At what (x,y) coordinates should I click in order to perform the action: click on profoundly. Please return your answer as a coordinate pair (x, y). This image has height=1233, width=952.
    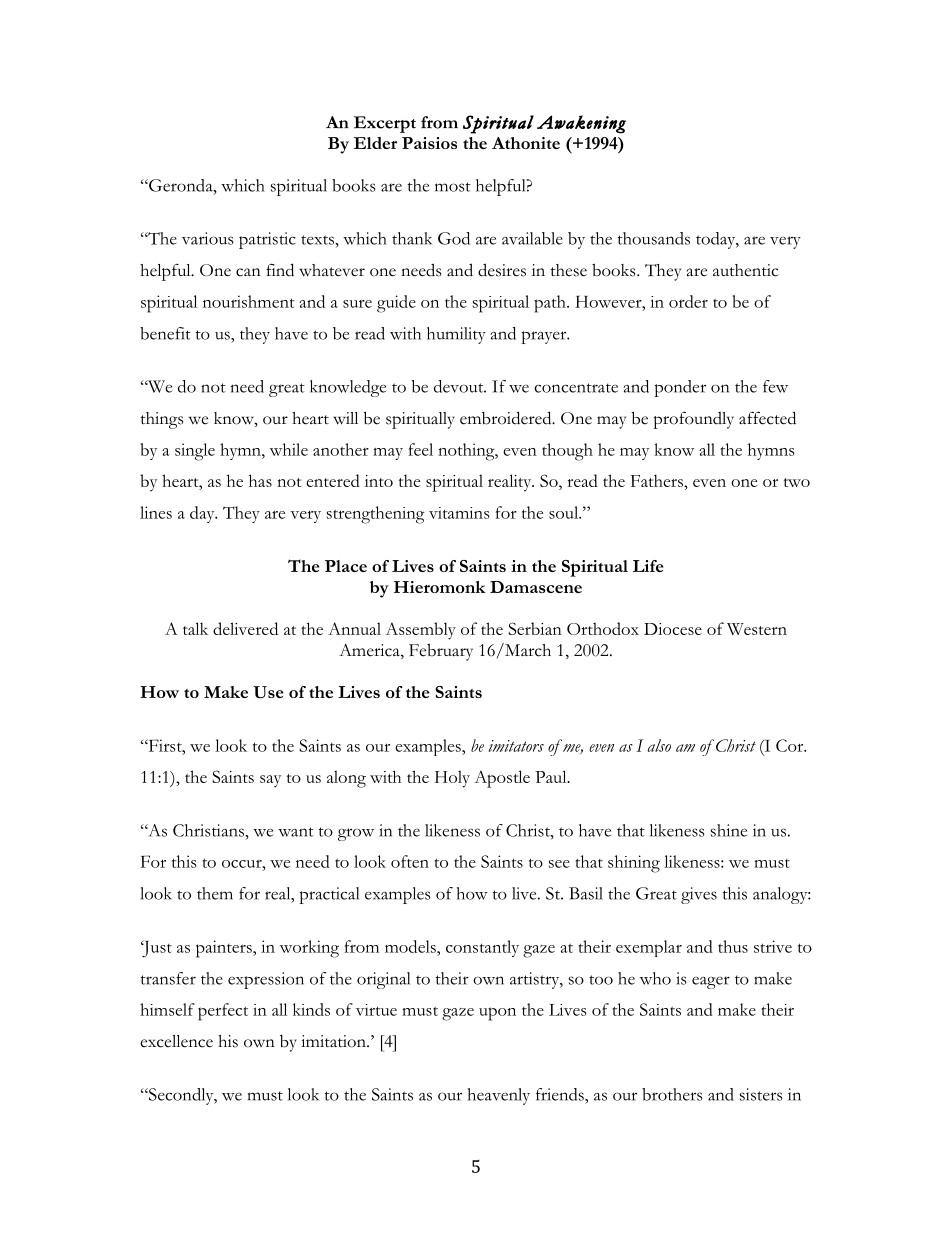
    Looking at the image, I should click on (693, 420).
